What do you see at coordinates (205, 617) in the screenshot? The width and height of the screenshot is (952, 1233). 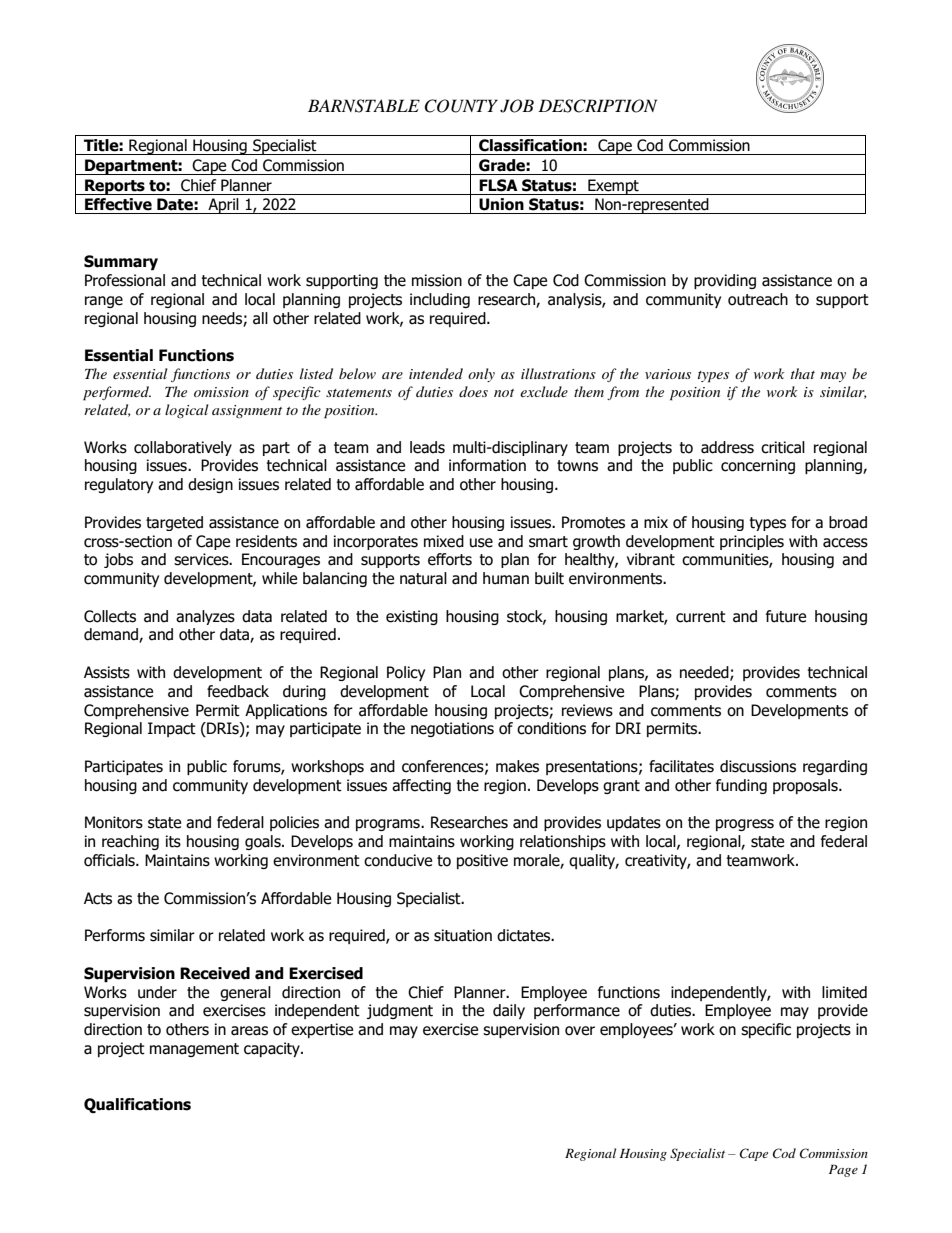 I see `analyzes` at bounding box center [205, 617].
